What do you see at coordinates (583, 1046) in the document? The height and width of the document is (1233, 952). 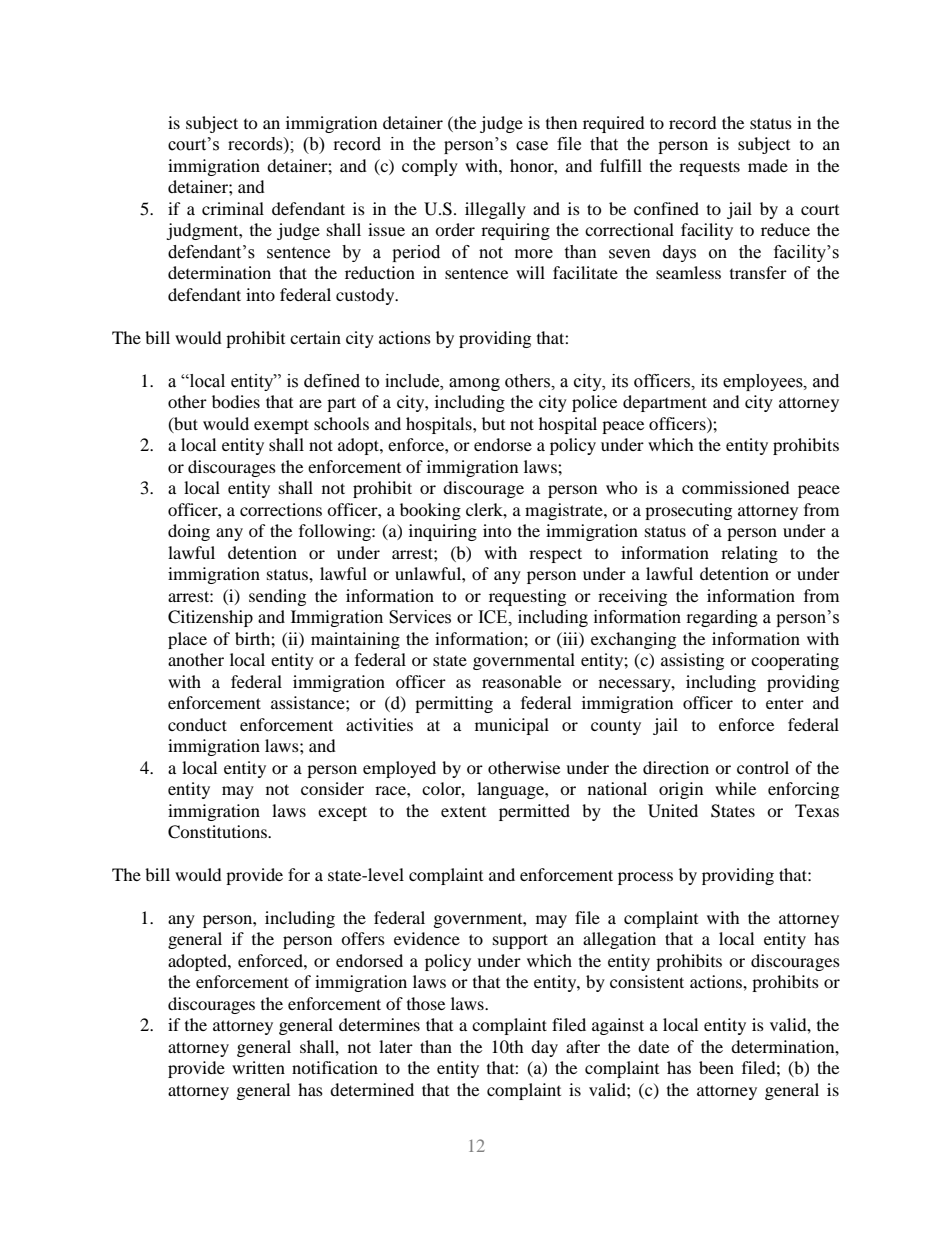 I see `after` at bounding box center [583, 1046].
